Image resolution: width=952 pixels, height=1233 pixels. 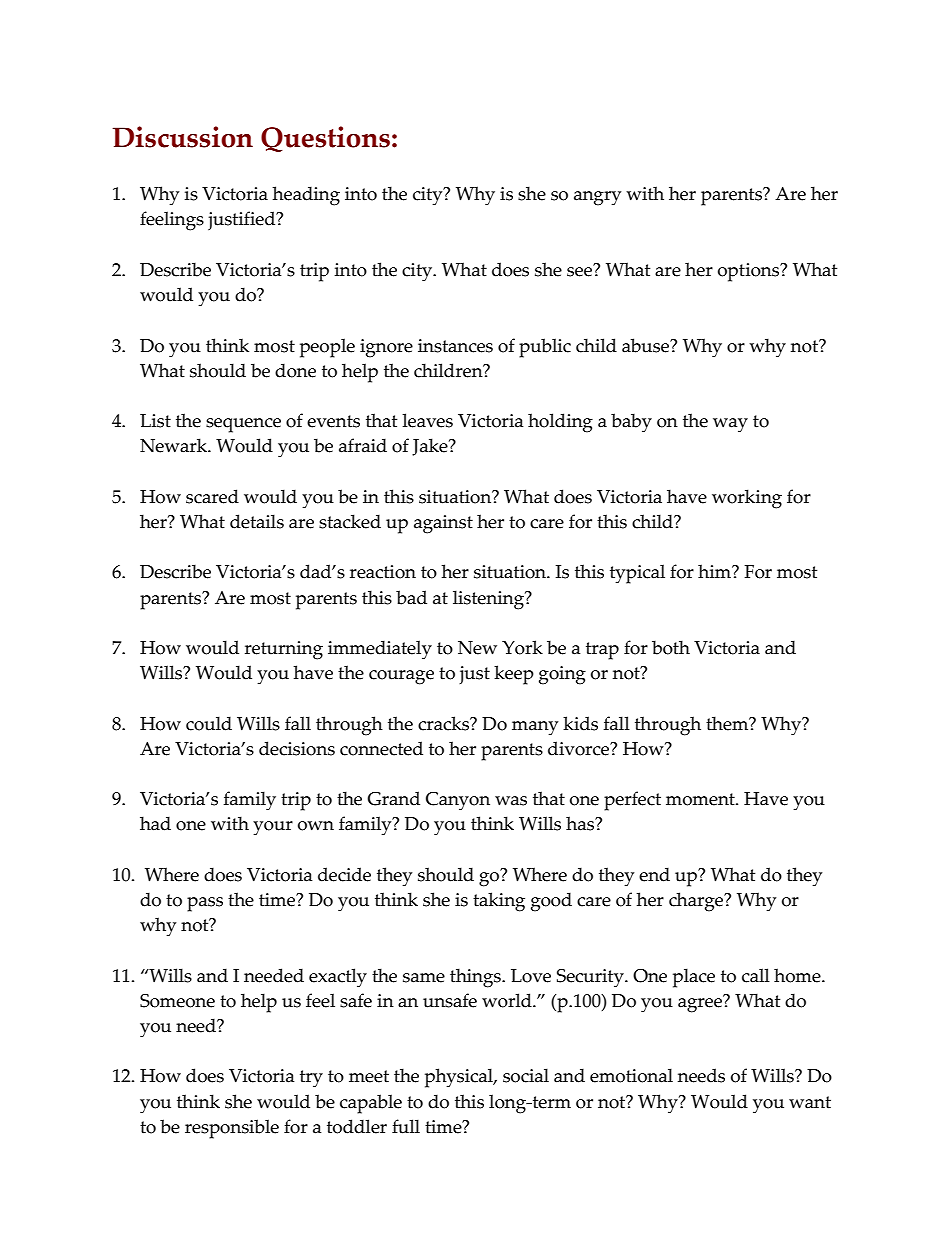 I want to click on charge, so click(x=697, y=902).
